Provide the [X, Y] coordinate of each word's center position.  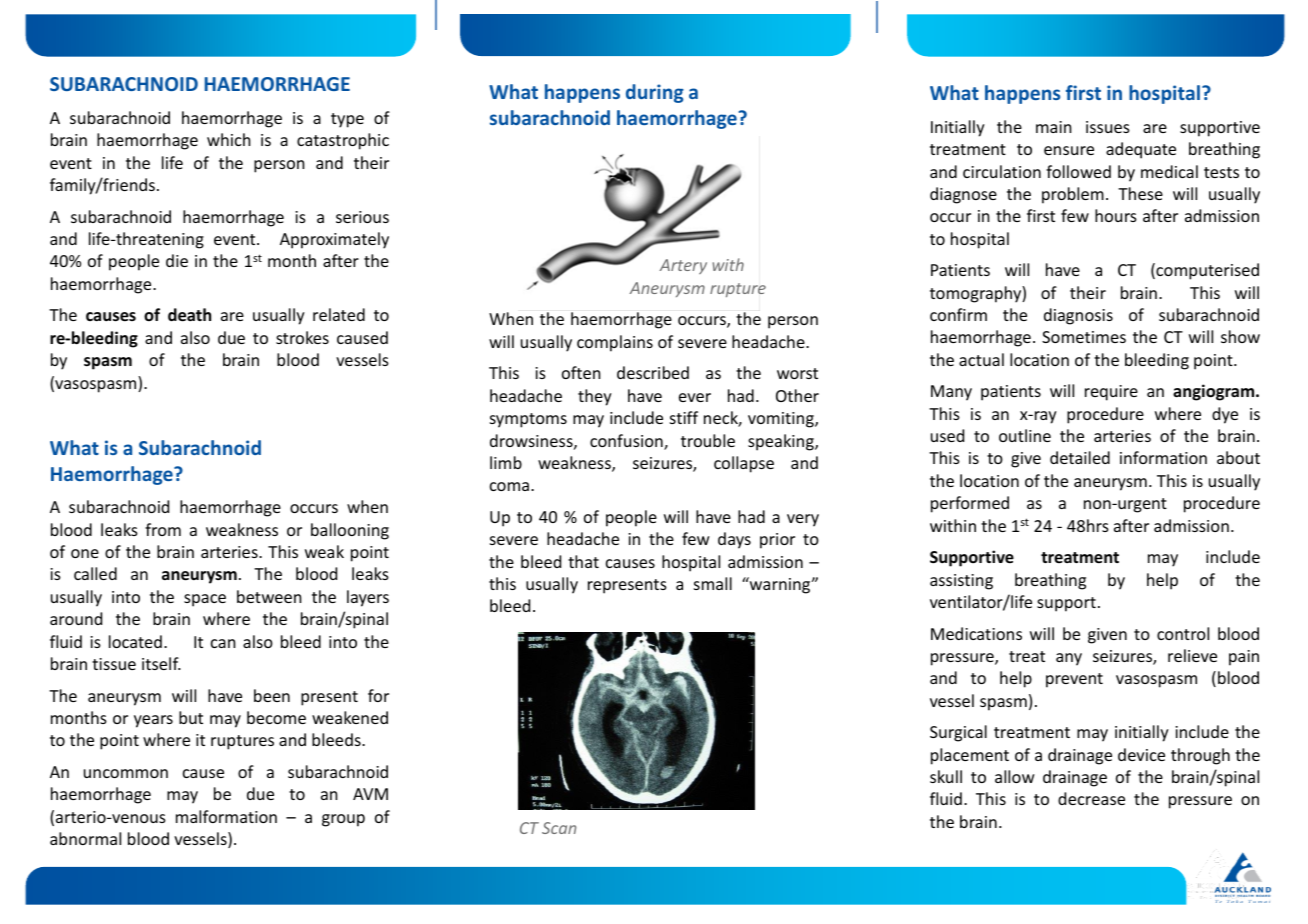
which [229, 139]
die [177, 260]
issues [1108, 127]
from [163, 529]
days [734, 540]
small [713, 583]
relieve [1192, 655]
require [1111, 393]
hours [1116, 215]
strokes [302, 337]
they [595, 397]
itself [161, 663]
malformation [226, 816]
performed [970, 504]
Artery [683, 266]
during [655, 93]
